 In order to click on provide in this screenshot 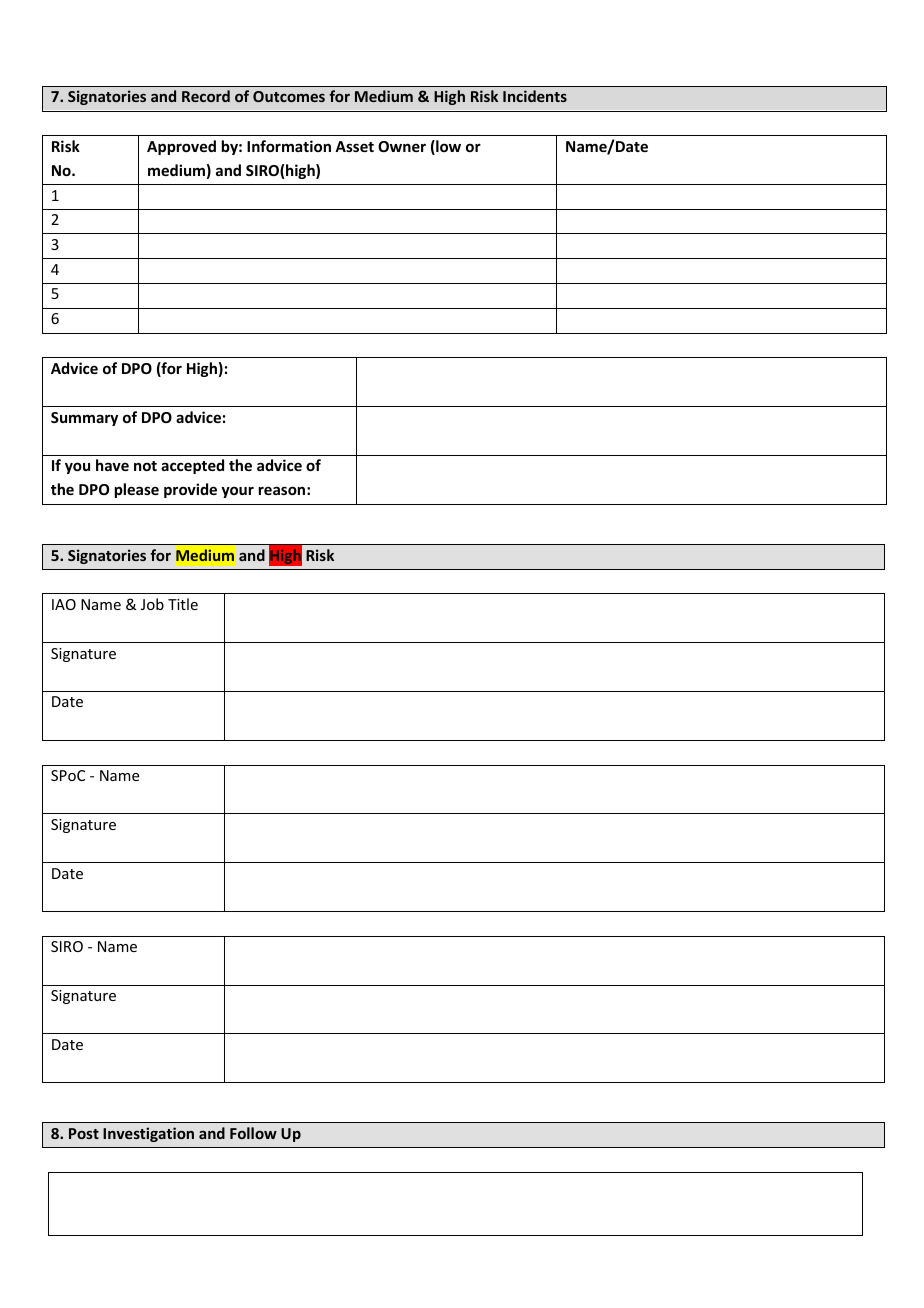, I will do `click(190, 490)`.
